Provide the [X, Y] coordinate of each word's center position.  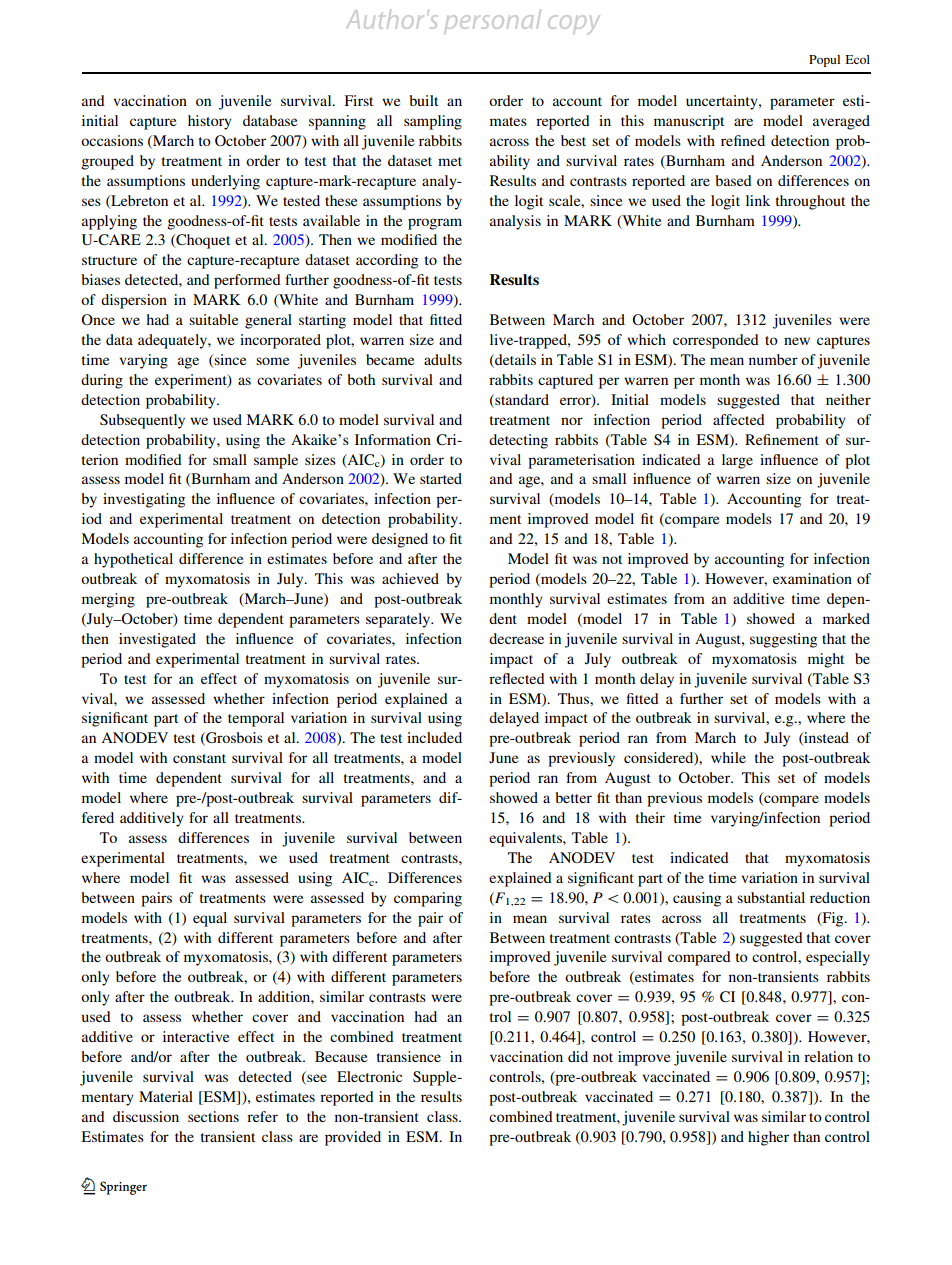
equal [210, 919]
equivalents [526, 839]
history [210, 122]
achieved [410, 578]
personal [493, 20]
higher [768, 1138]
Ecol [858, 59]
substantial [771, 897]
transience [409, 1056]
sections [213, 1116]
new [797, 341]
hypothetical [133, 560]
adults [443, 359]
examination [812, 578]
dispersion [134, 301]
